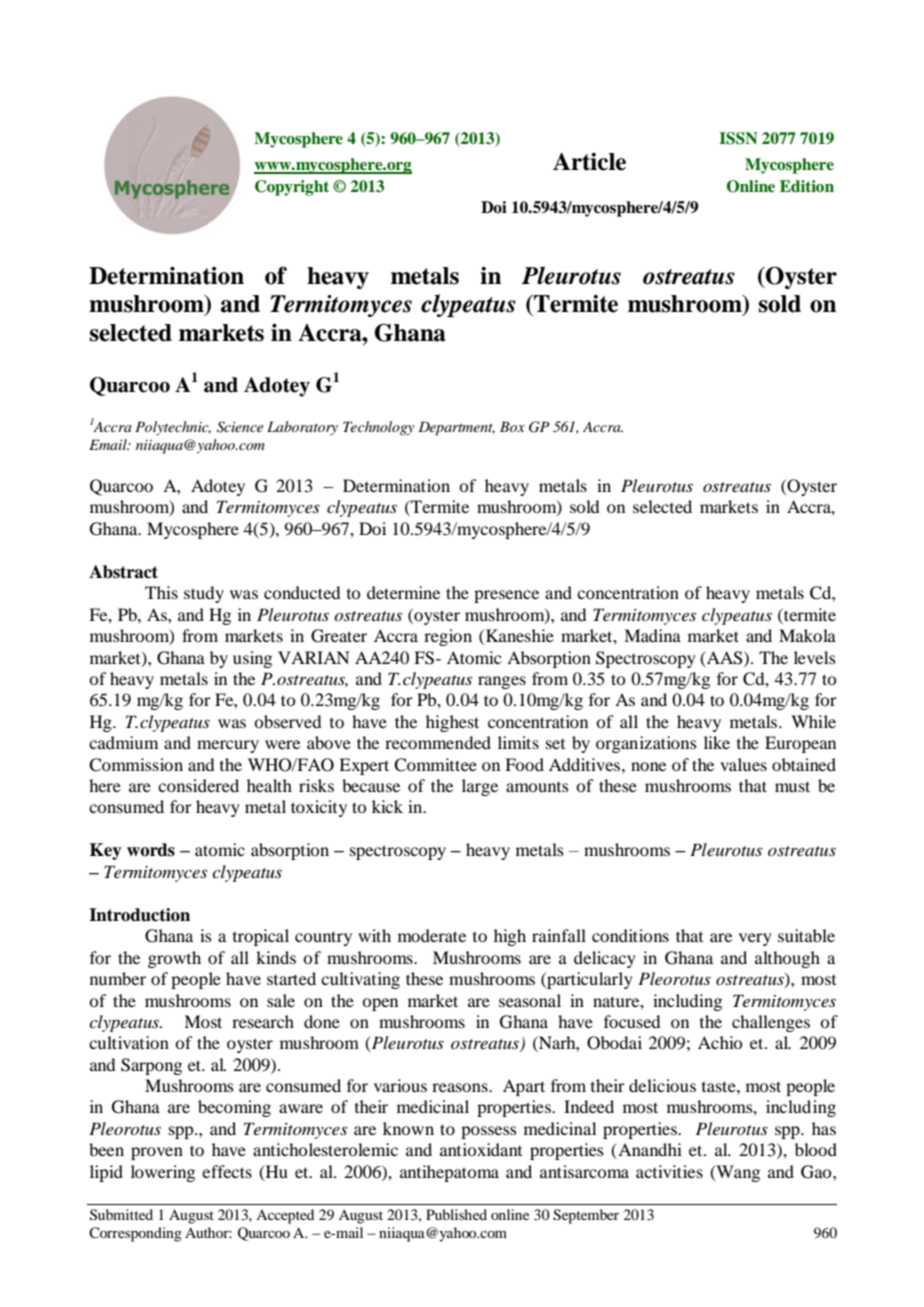 Image resolution: width=924 pixels, height=1307 pixels. Describe the element at coordinates (252, 659) in the image. I see `using` at that location.
